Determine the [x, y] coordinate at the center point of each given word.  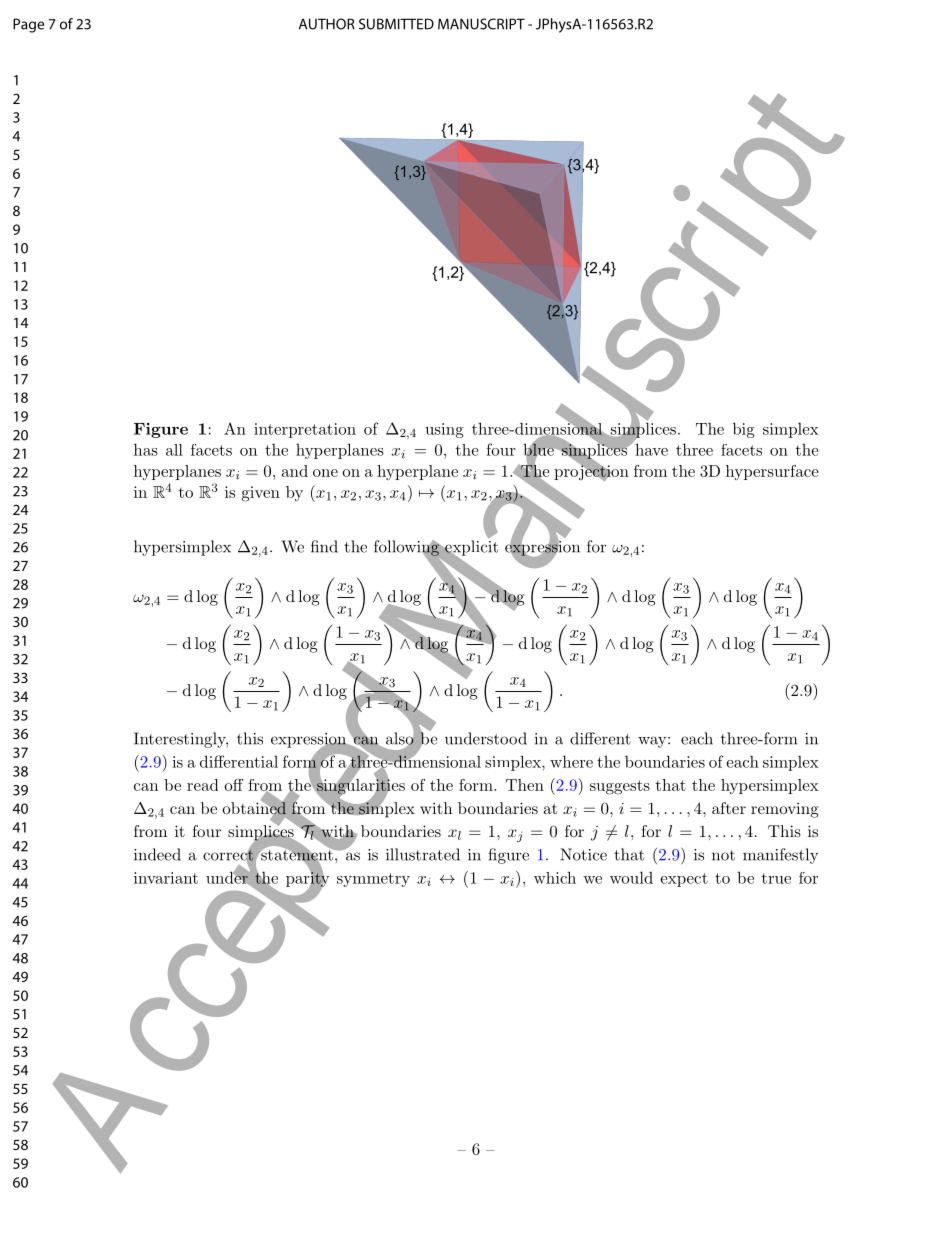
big [744, 430]
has [146, 449]
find [324, 546]
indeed [157, 854]
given [261, 494]
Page [28, 25]
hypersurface [772, 472]
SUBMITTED [396, 24]
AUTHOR [327, 24]
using [444, 430]
